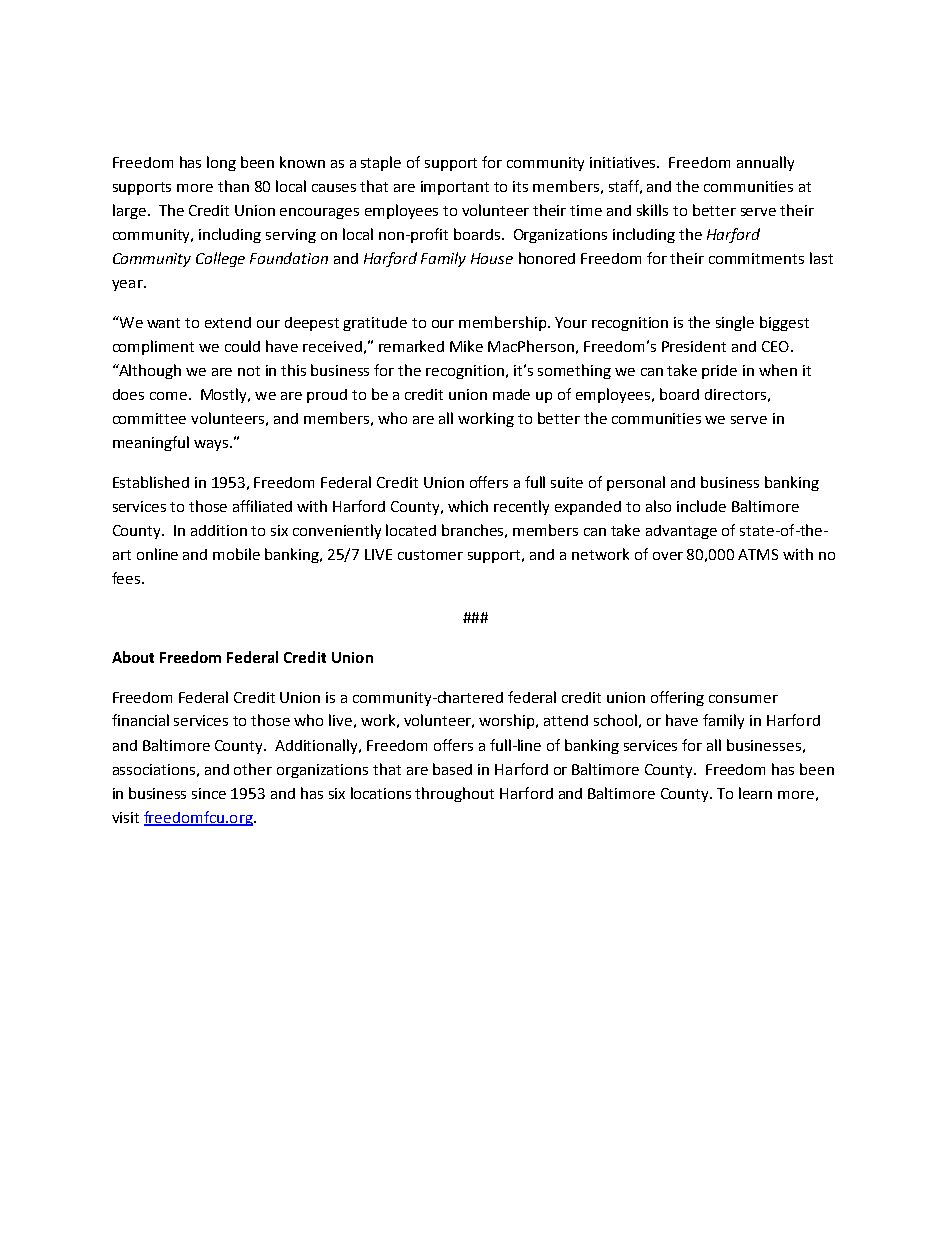 The width and height of the screenshot is (952, 1233). What do you see at coordinates (133, 657) in the screenshot?
I see `About` at bounding box center [133, 657].
